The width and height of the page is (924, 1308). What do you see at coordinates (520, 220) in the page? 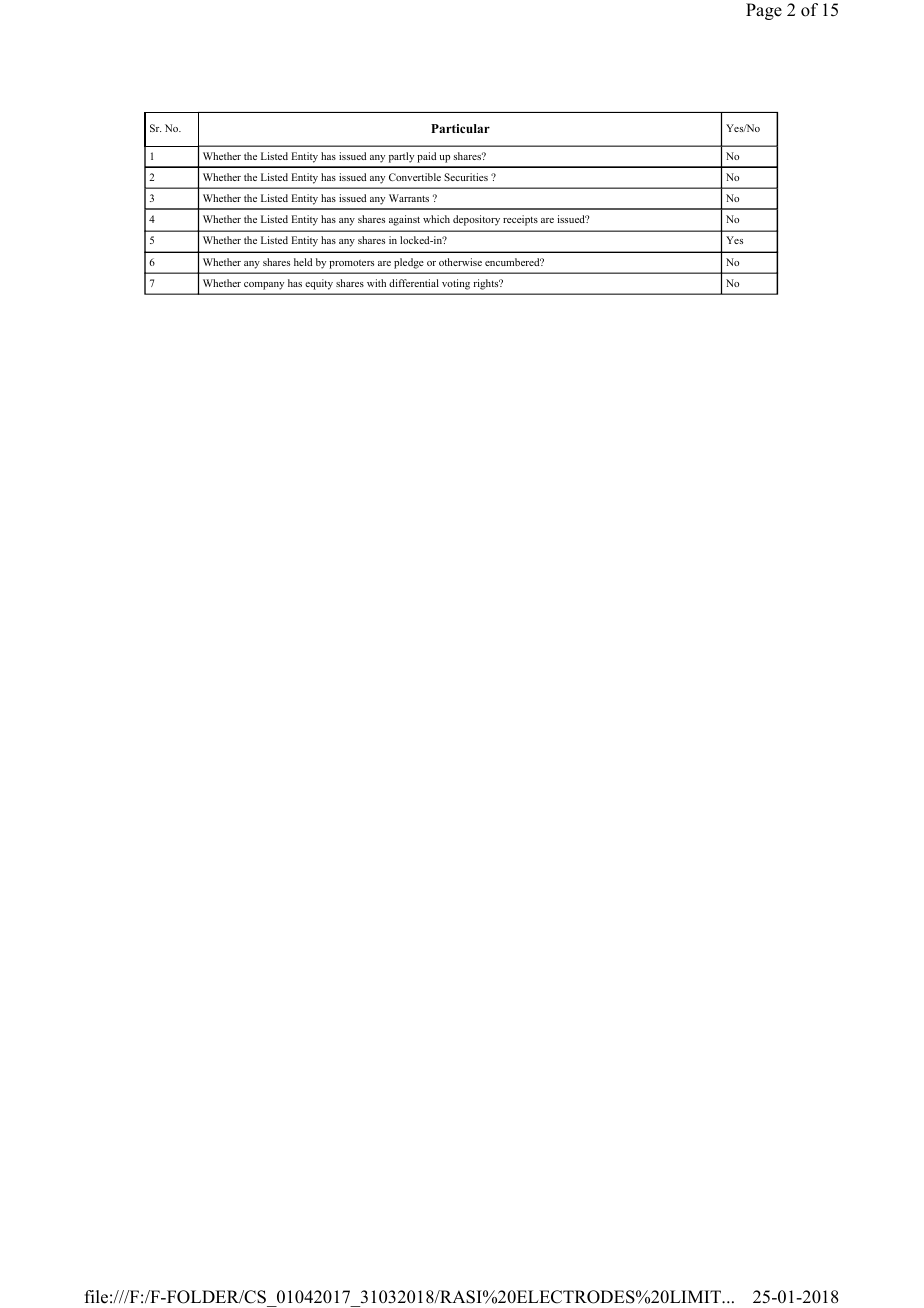
I see `receipts` at bounding box center [520, 220].
